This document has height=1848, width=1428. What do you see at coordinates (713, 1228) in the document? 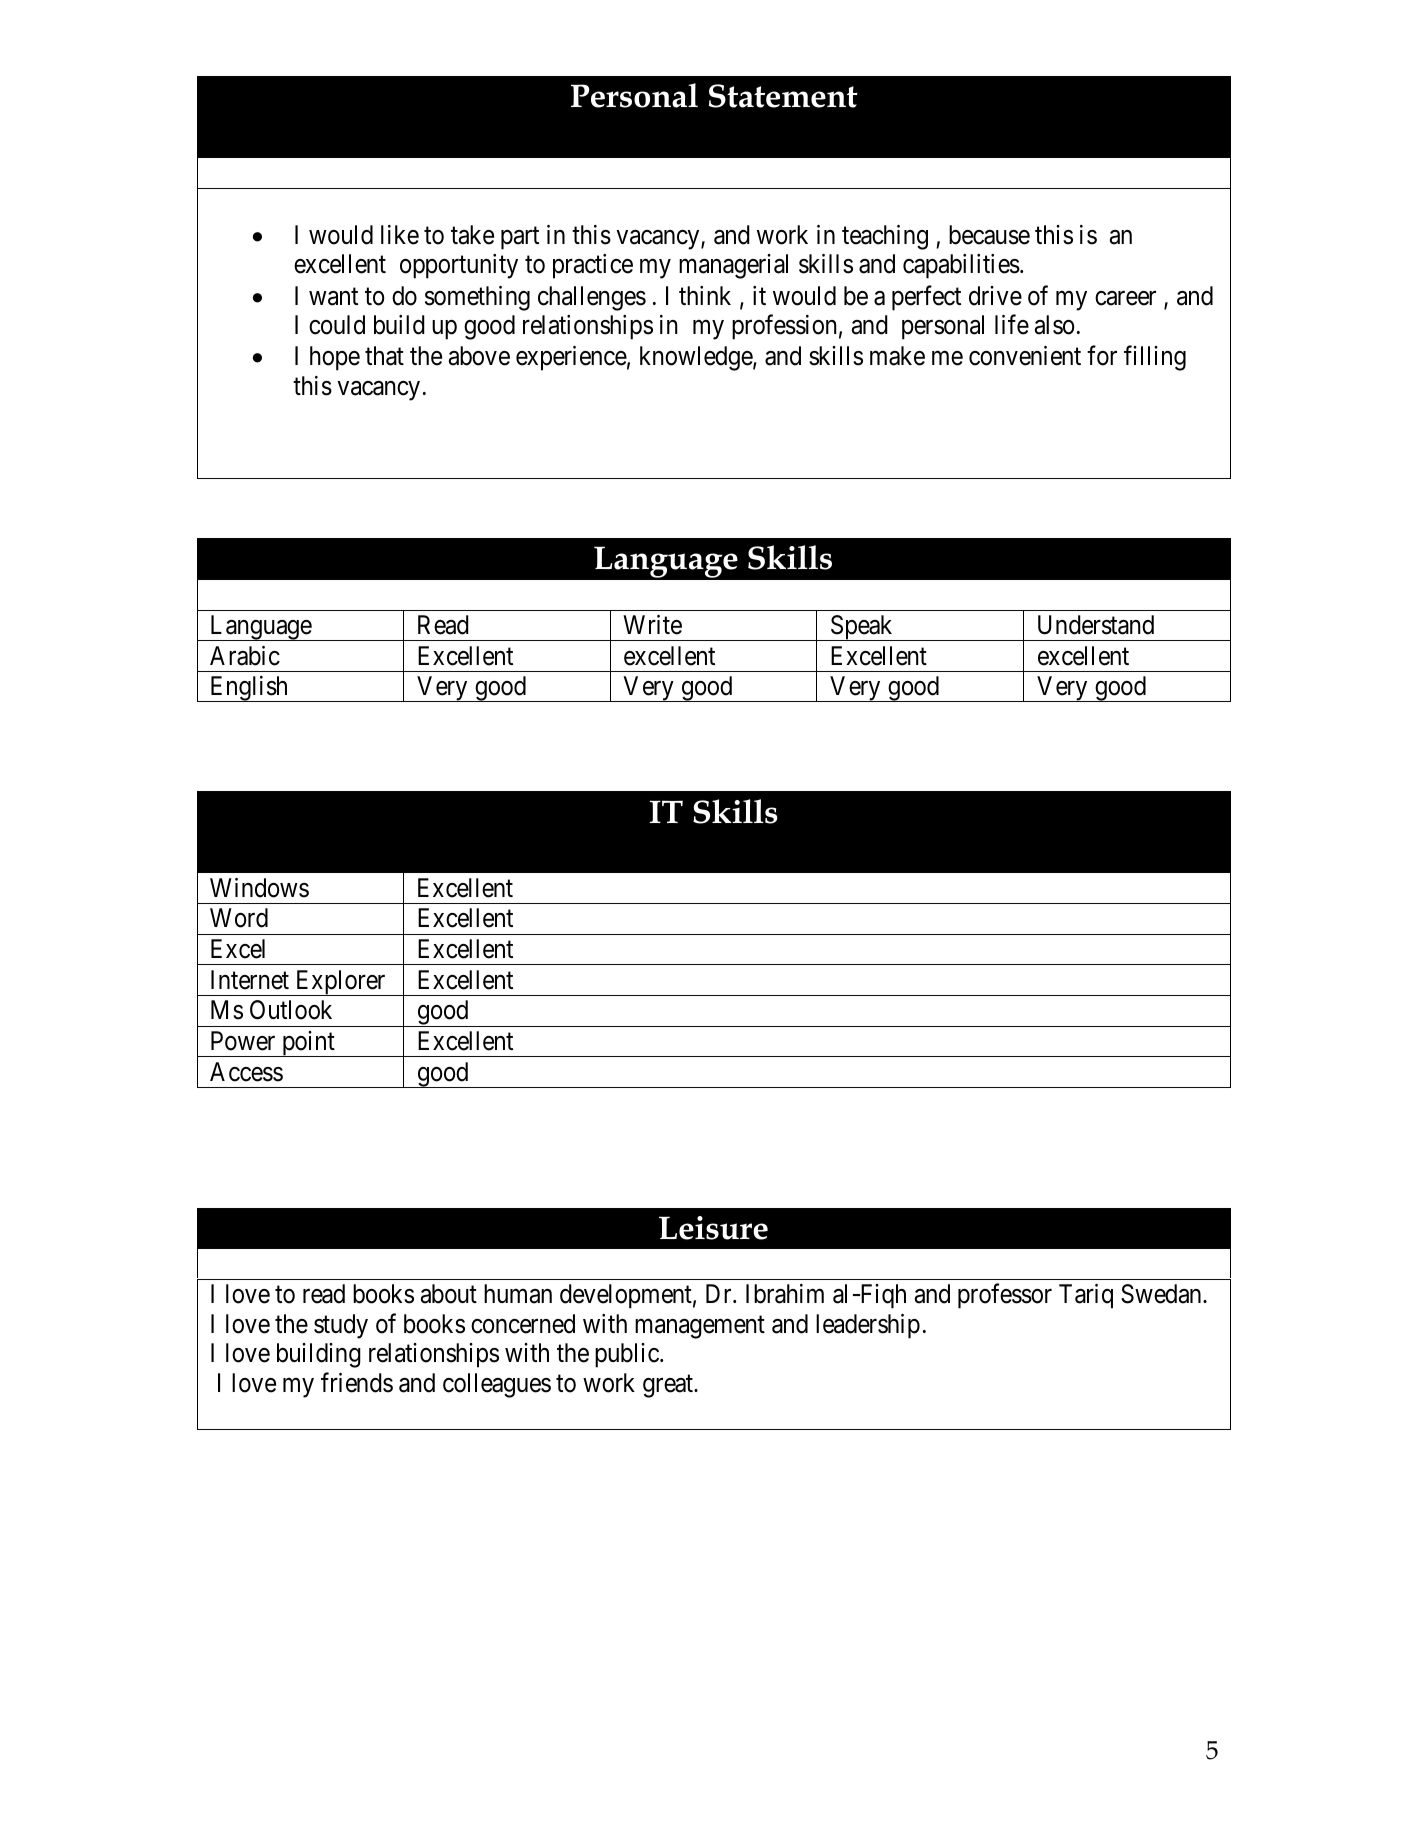
I see `Leisure` at bounding box center [713, 1228].
